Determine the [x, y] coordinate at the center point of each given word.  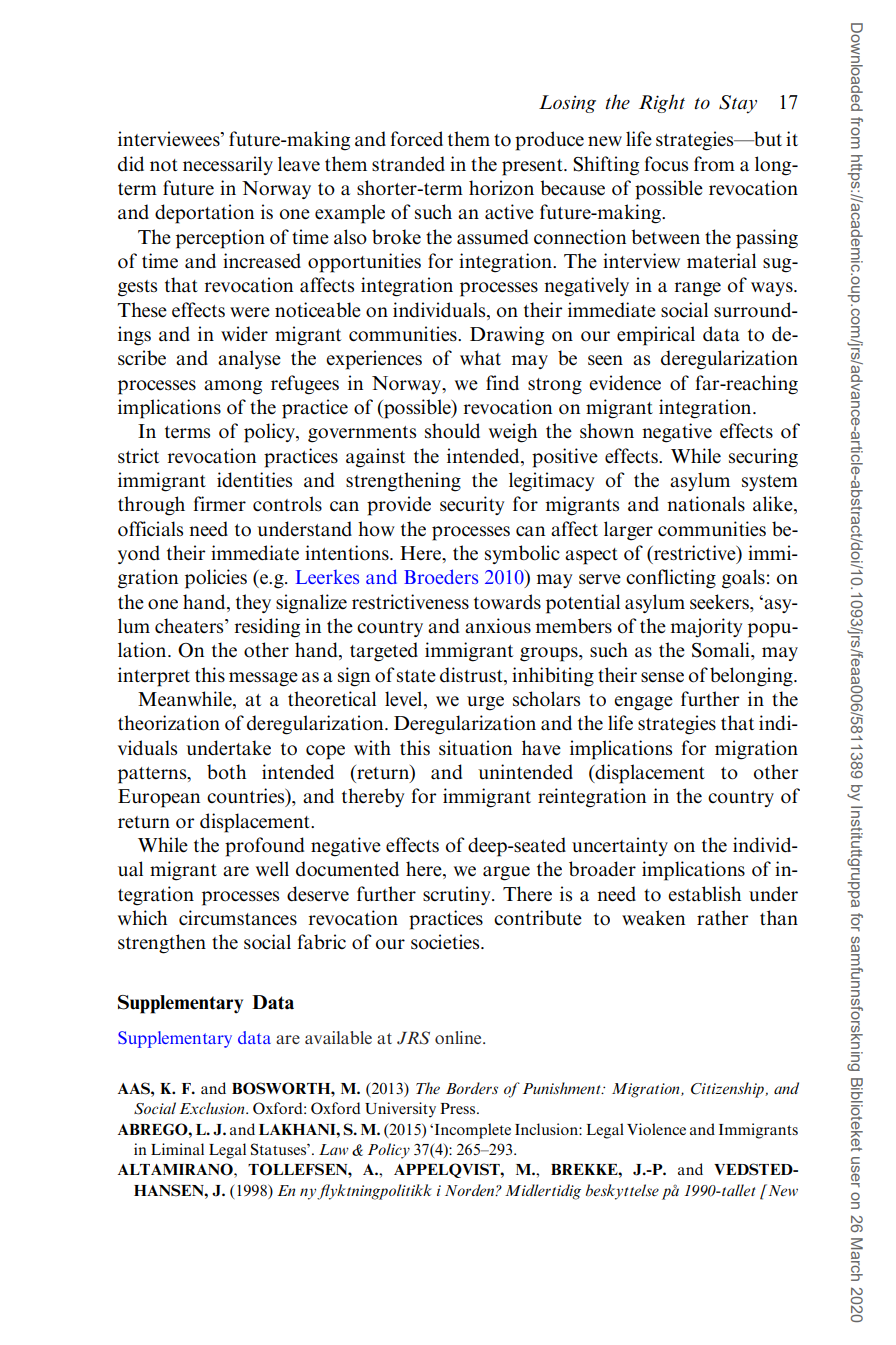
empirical [656, 336]
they [253, 603]
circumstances [238, 918]
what [480, 357]
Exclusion [213, 1108]
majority [706, 628]
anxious [498, 626]
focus [666, 164]
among [233, 387]
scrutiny [458, 895]
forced [416, 139]
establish [705, 894]
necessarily [228, 165]
